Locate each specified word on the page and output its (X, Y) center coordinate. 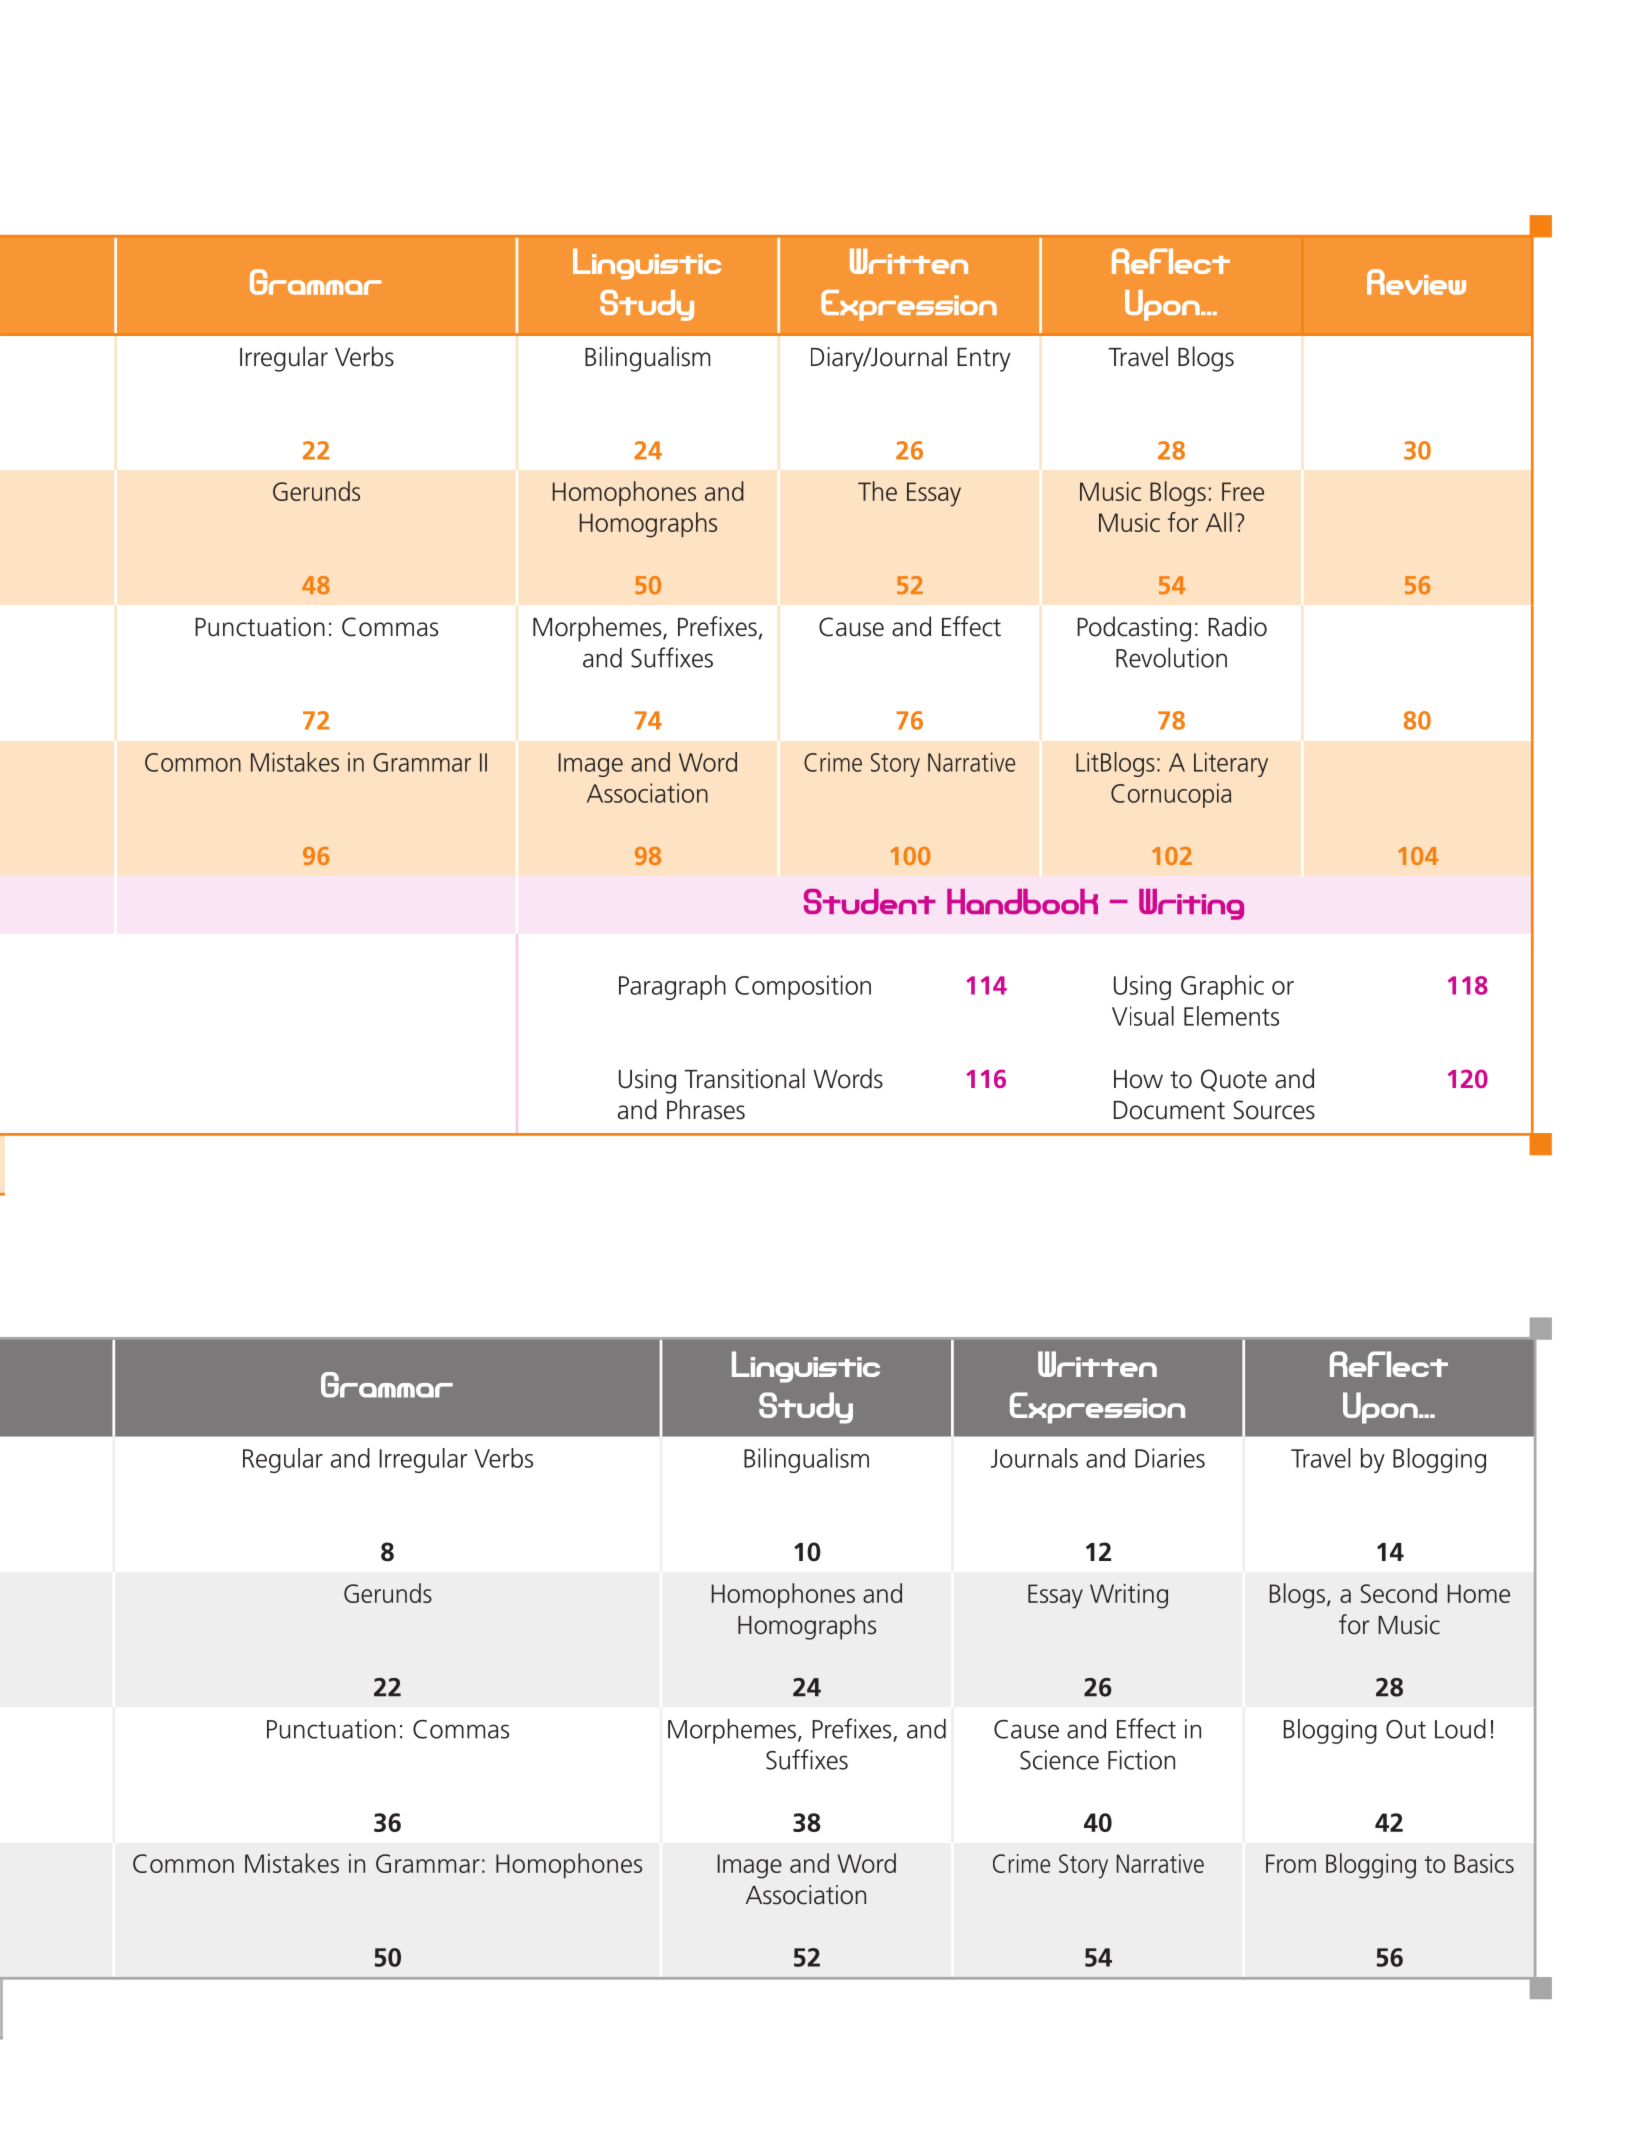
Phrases (706, 1109)
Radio (1238, 626)
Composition (803, 987)
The (877, 491)
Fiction (1141, 1760)
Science (1059, 1760)
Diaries (1170, 1458)
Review (1416, 282)
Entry (984, 360)
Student (870, 901)
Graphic (1222, 987)
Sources (1274, 1110)
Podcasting (1134, 629)
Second (1399, 1593)
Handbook (1022, 901)
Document (1169, 1110)
